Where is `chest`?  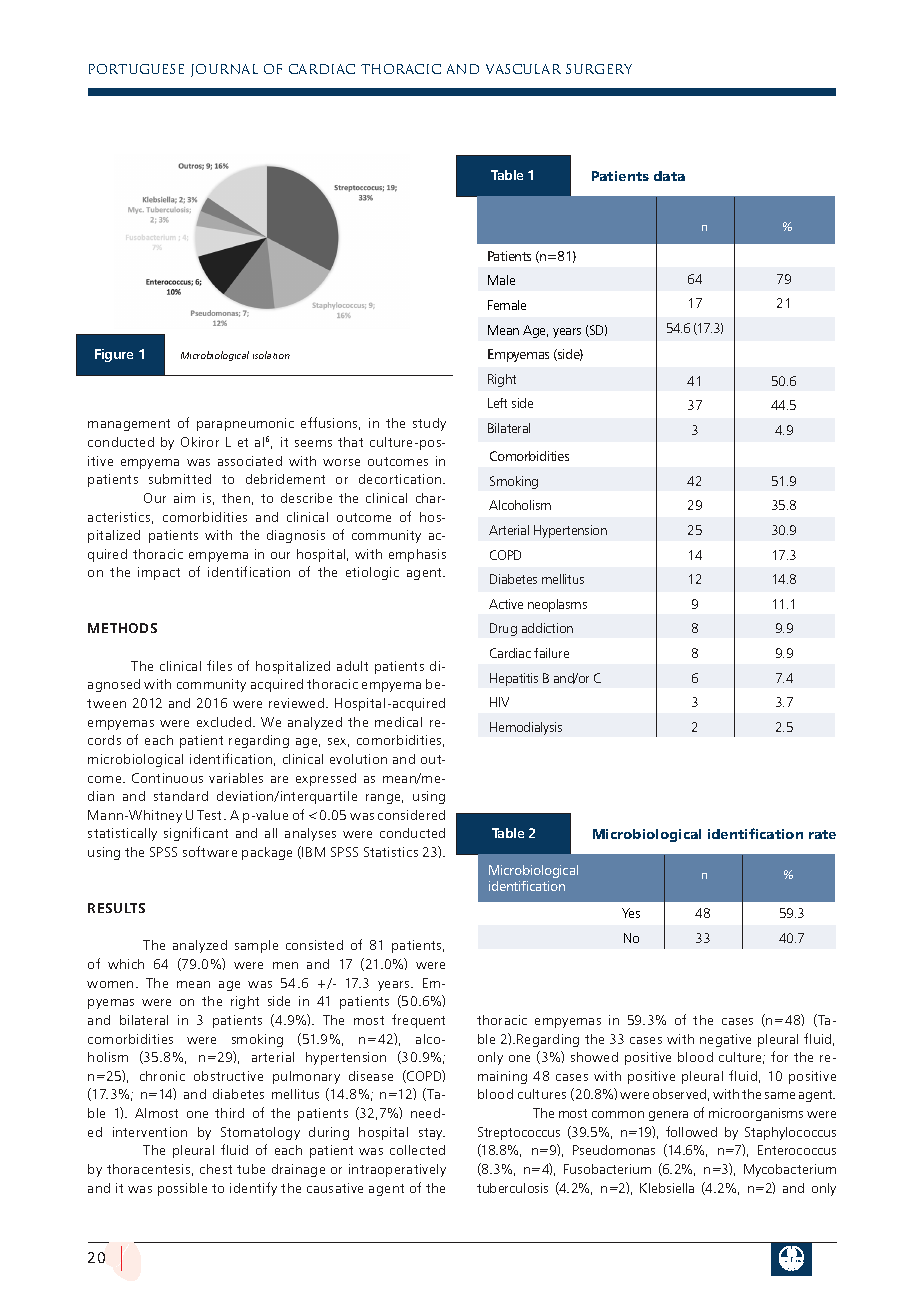 chest is located at coordinates (216, 1169).
